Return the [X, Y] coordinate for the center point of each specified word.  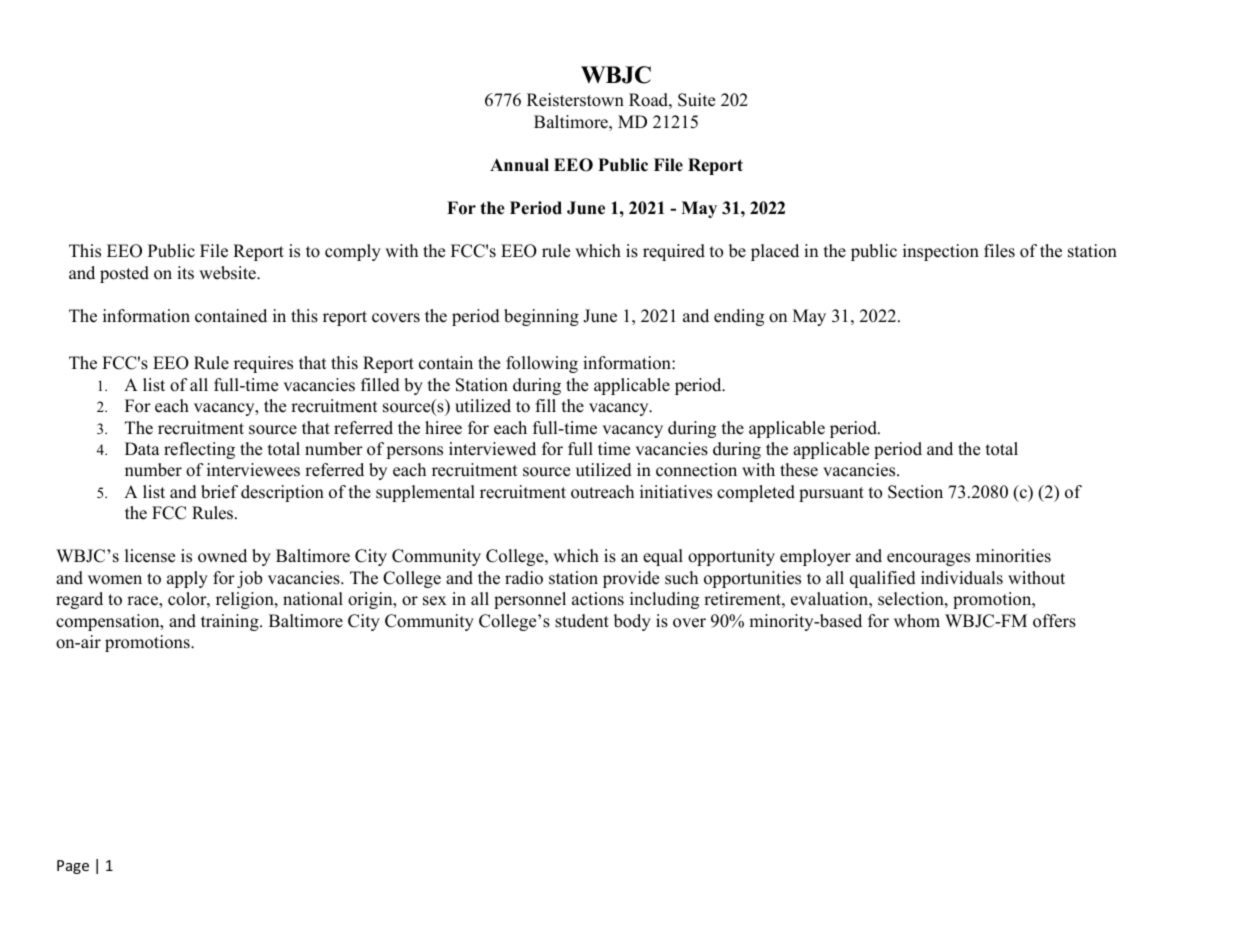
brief [219, 492]
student [582, 621]
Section [915, 492]
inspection [941, 252]
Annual [519, 164]
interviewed [492, 449]
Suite [696, 100]
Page [73, 867]
